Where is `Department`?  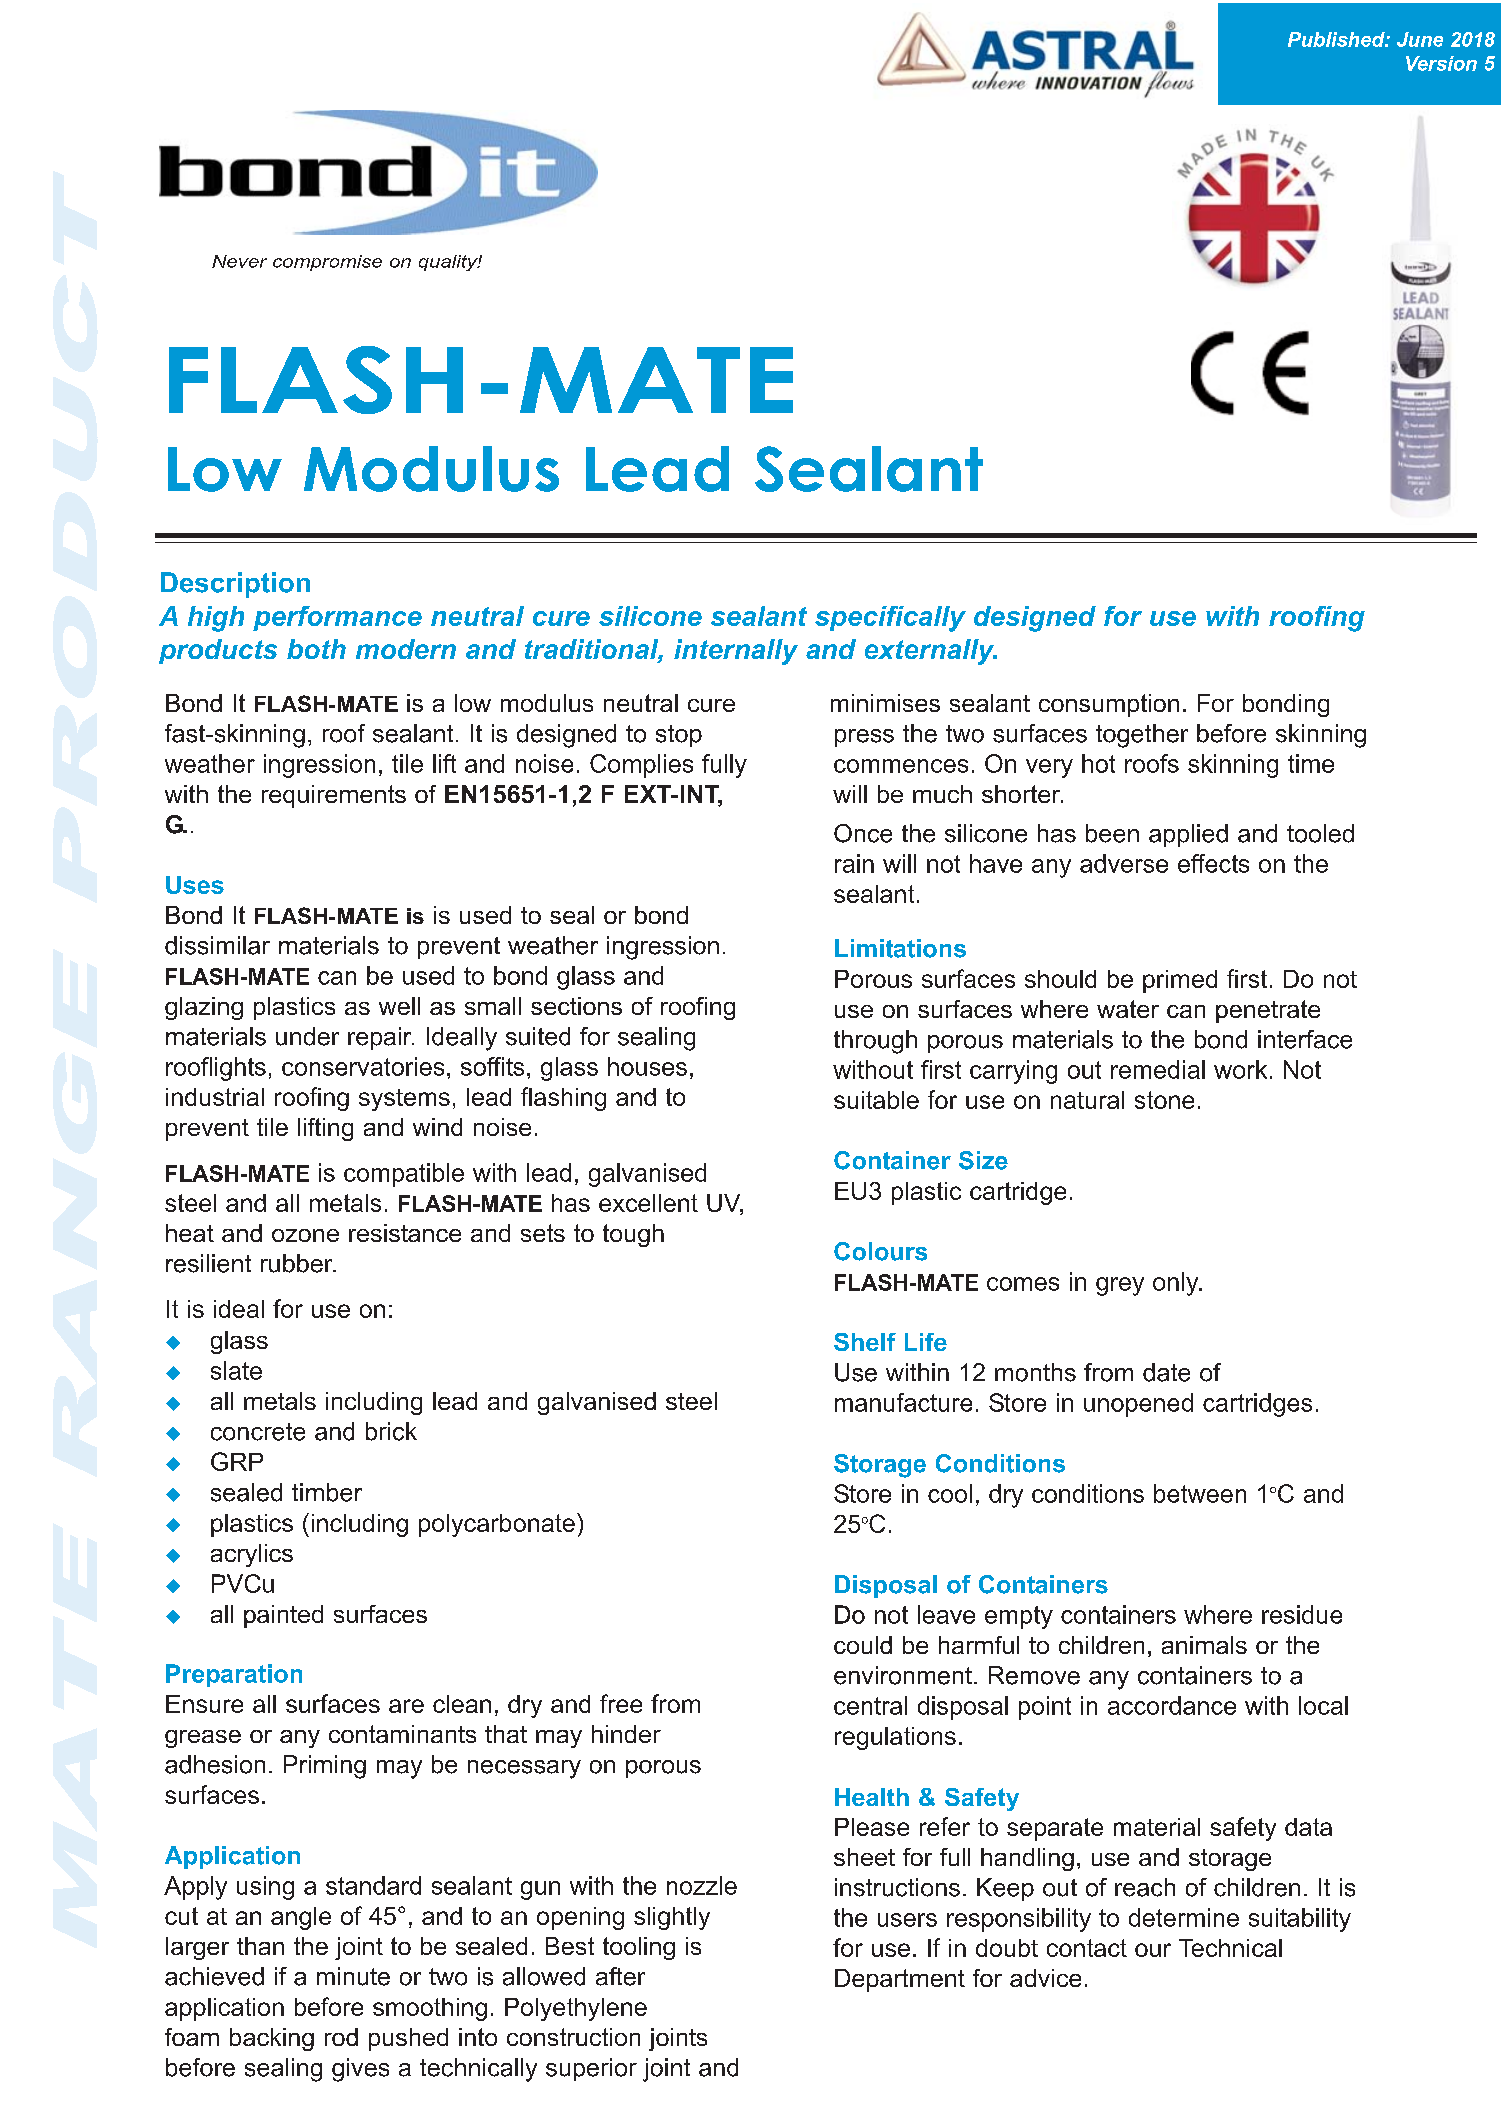
Department is located at coordinates (900, 1980).
